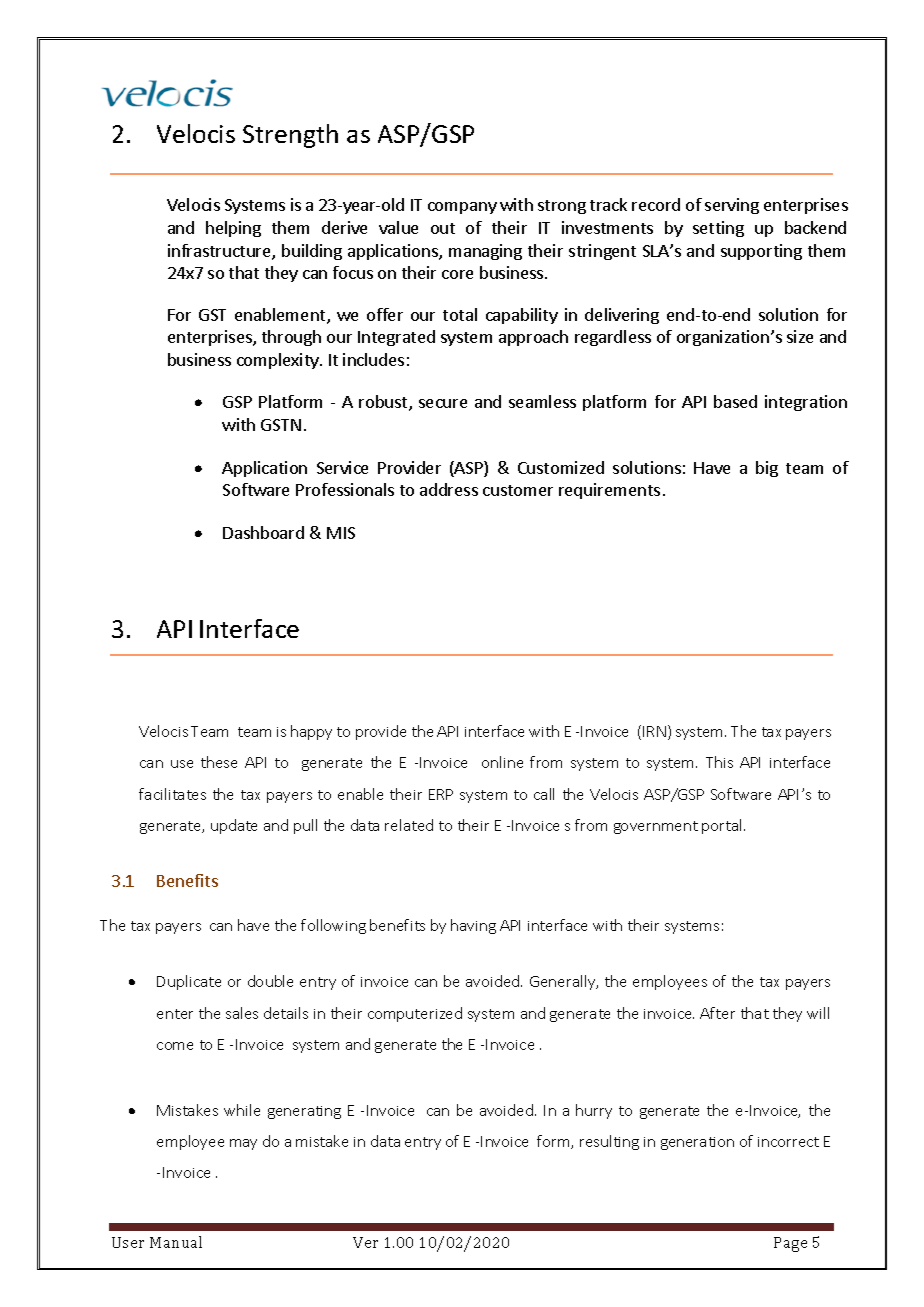 The image size is (924, 1307). Describe the element at coordinates (462, 208) in the document. I see `company` at that location.
